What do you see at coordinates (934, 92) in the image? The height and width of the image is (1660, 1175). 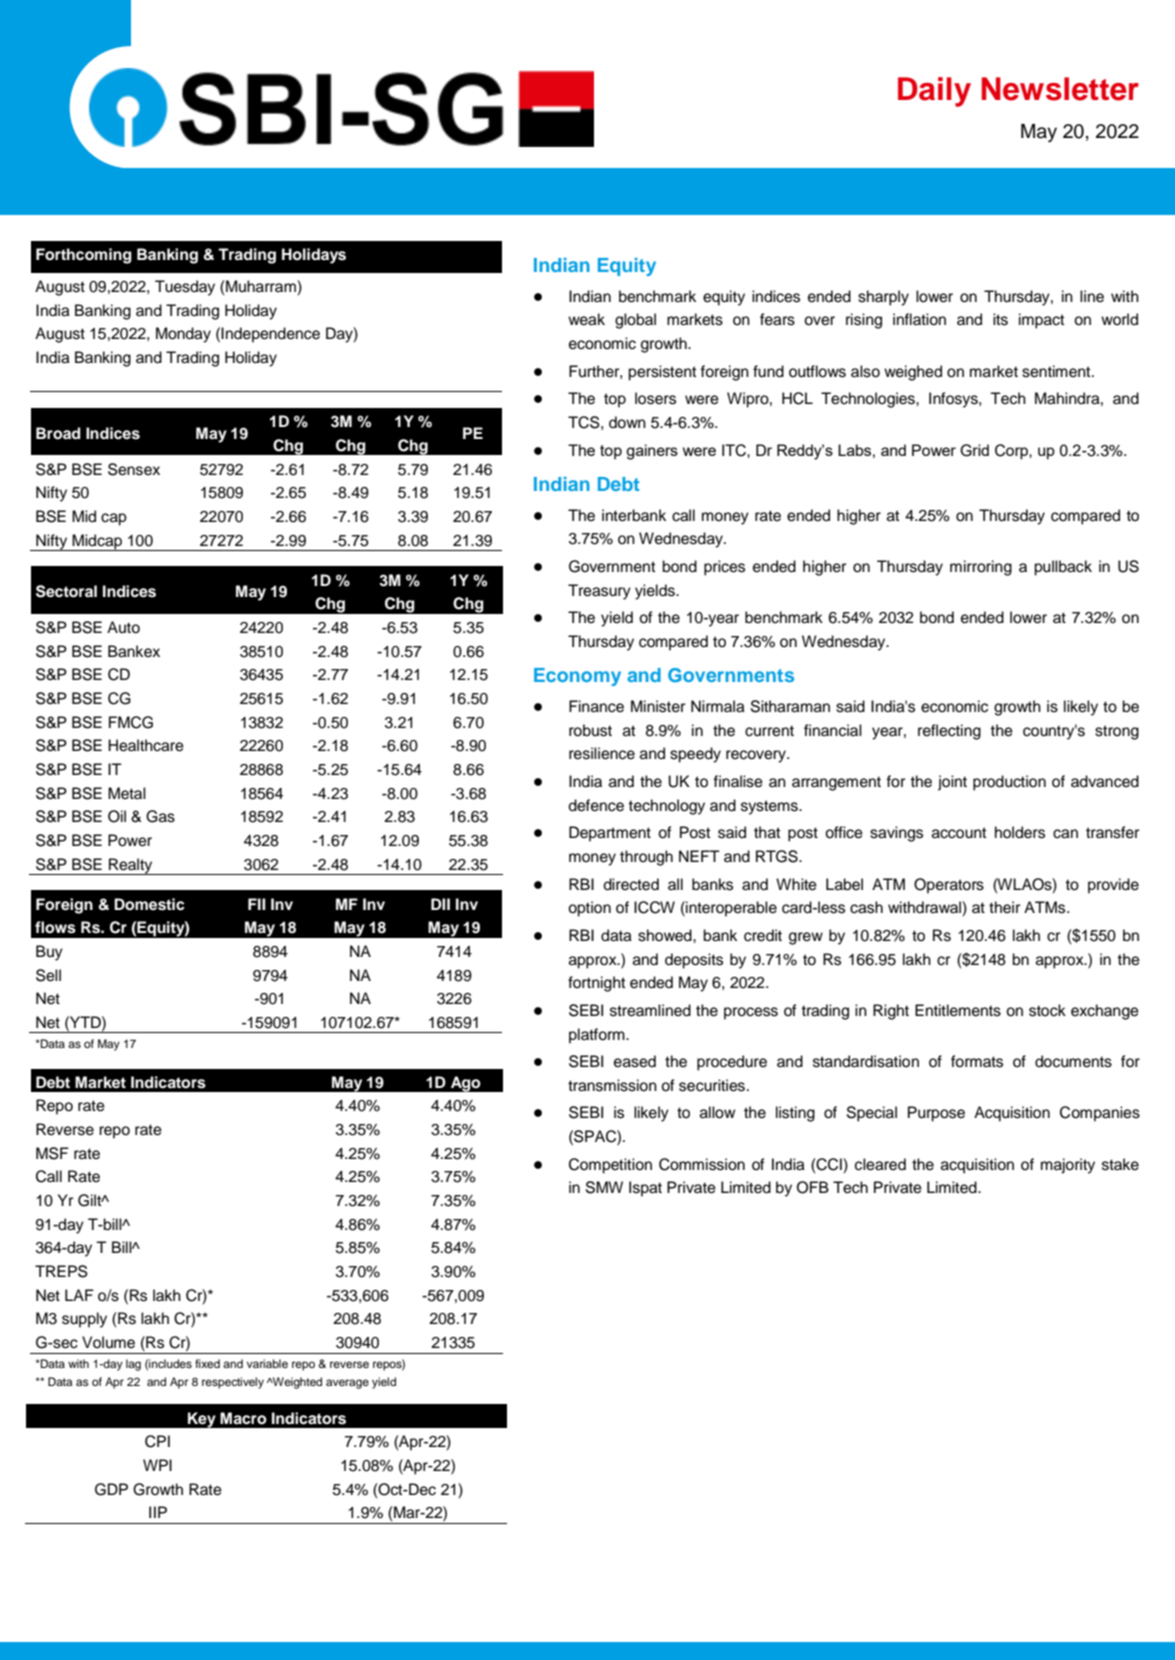 I see `Daily` at bounding box center [934, 92].
